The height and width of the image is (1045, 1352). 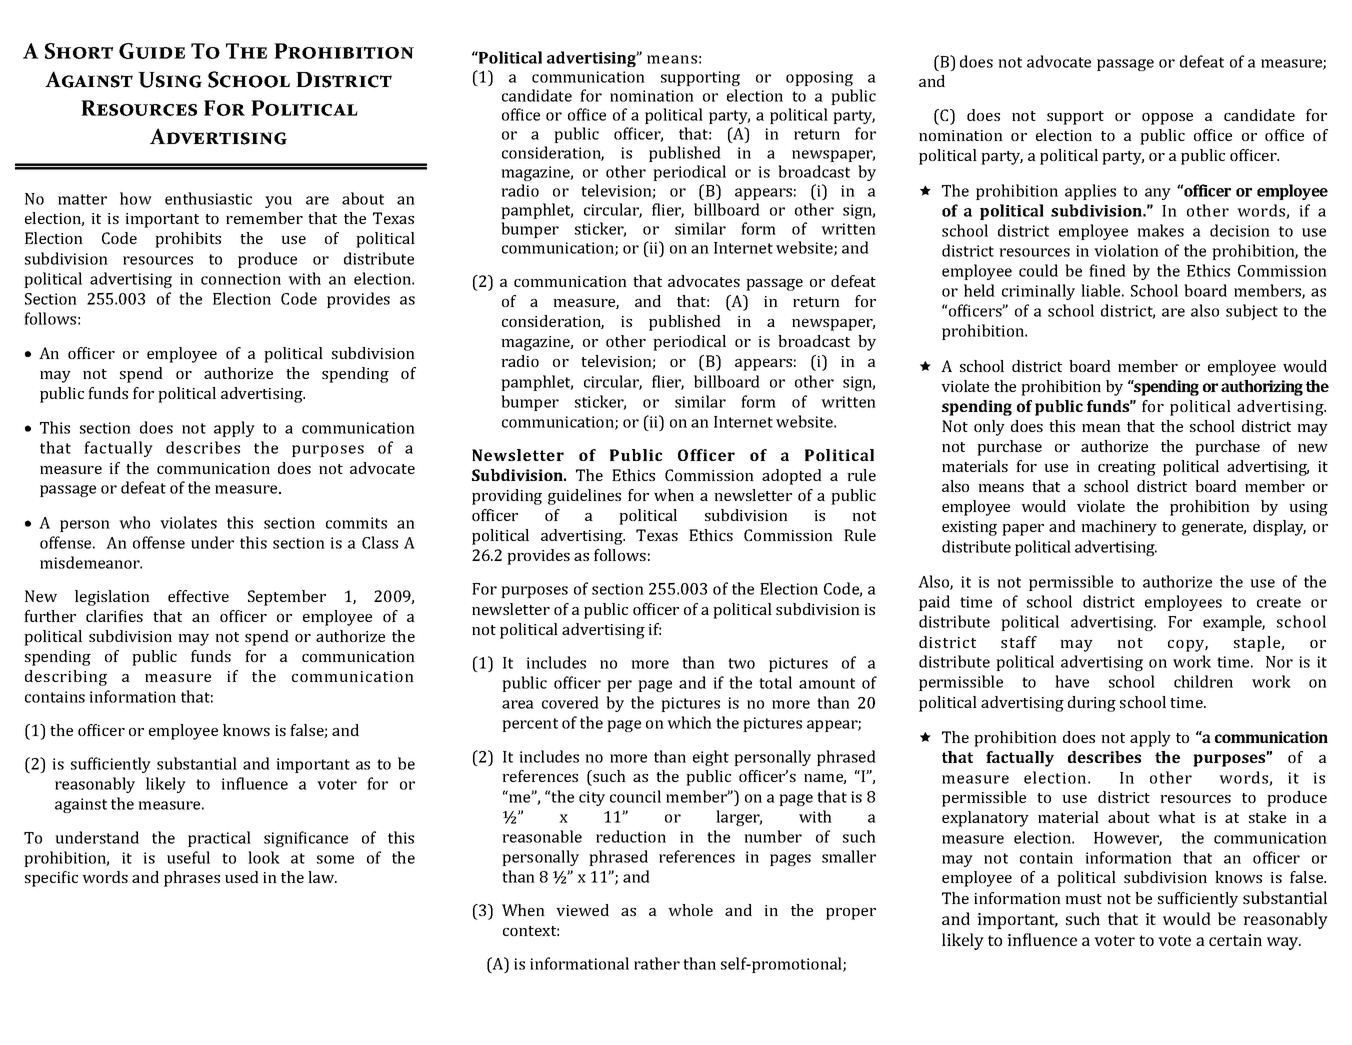 I want to click on adopted, so click(x=792, y=477).
